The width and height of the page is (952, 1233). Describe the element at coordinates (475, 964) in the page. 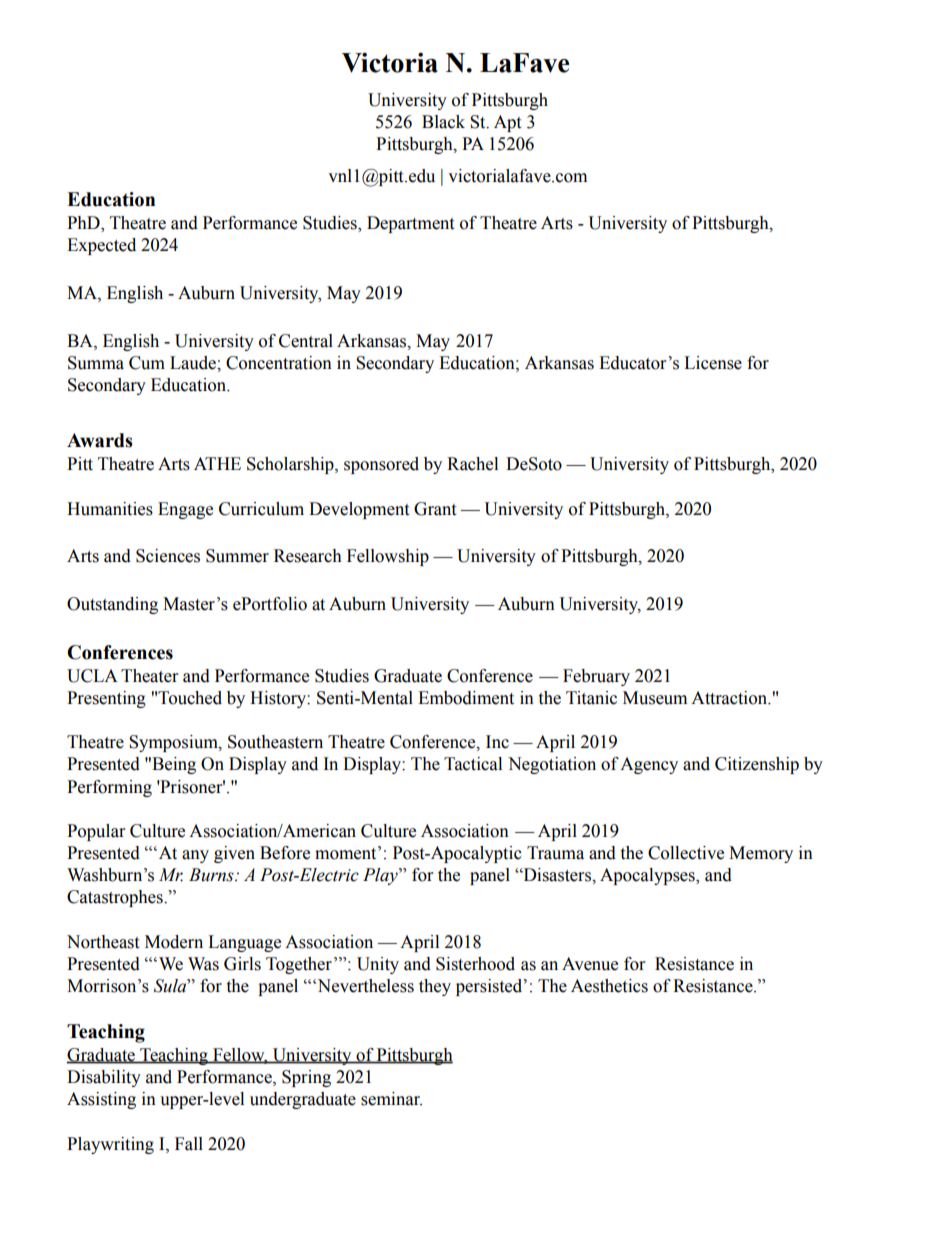

I see `Sisterhood` at that location.
